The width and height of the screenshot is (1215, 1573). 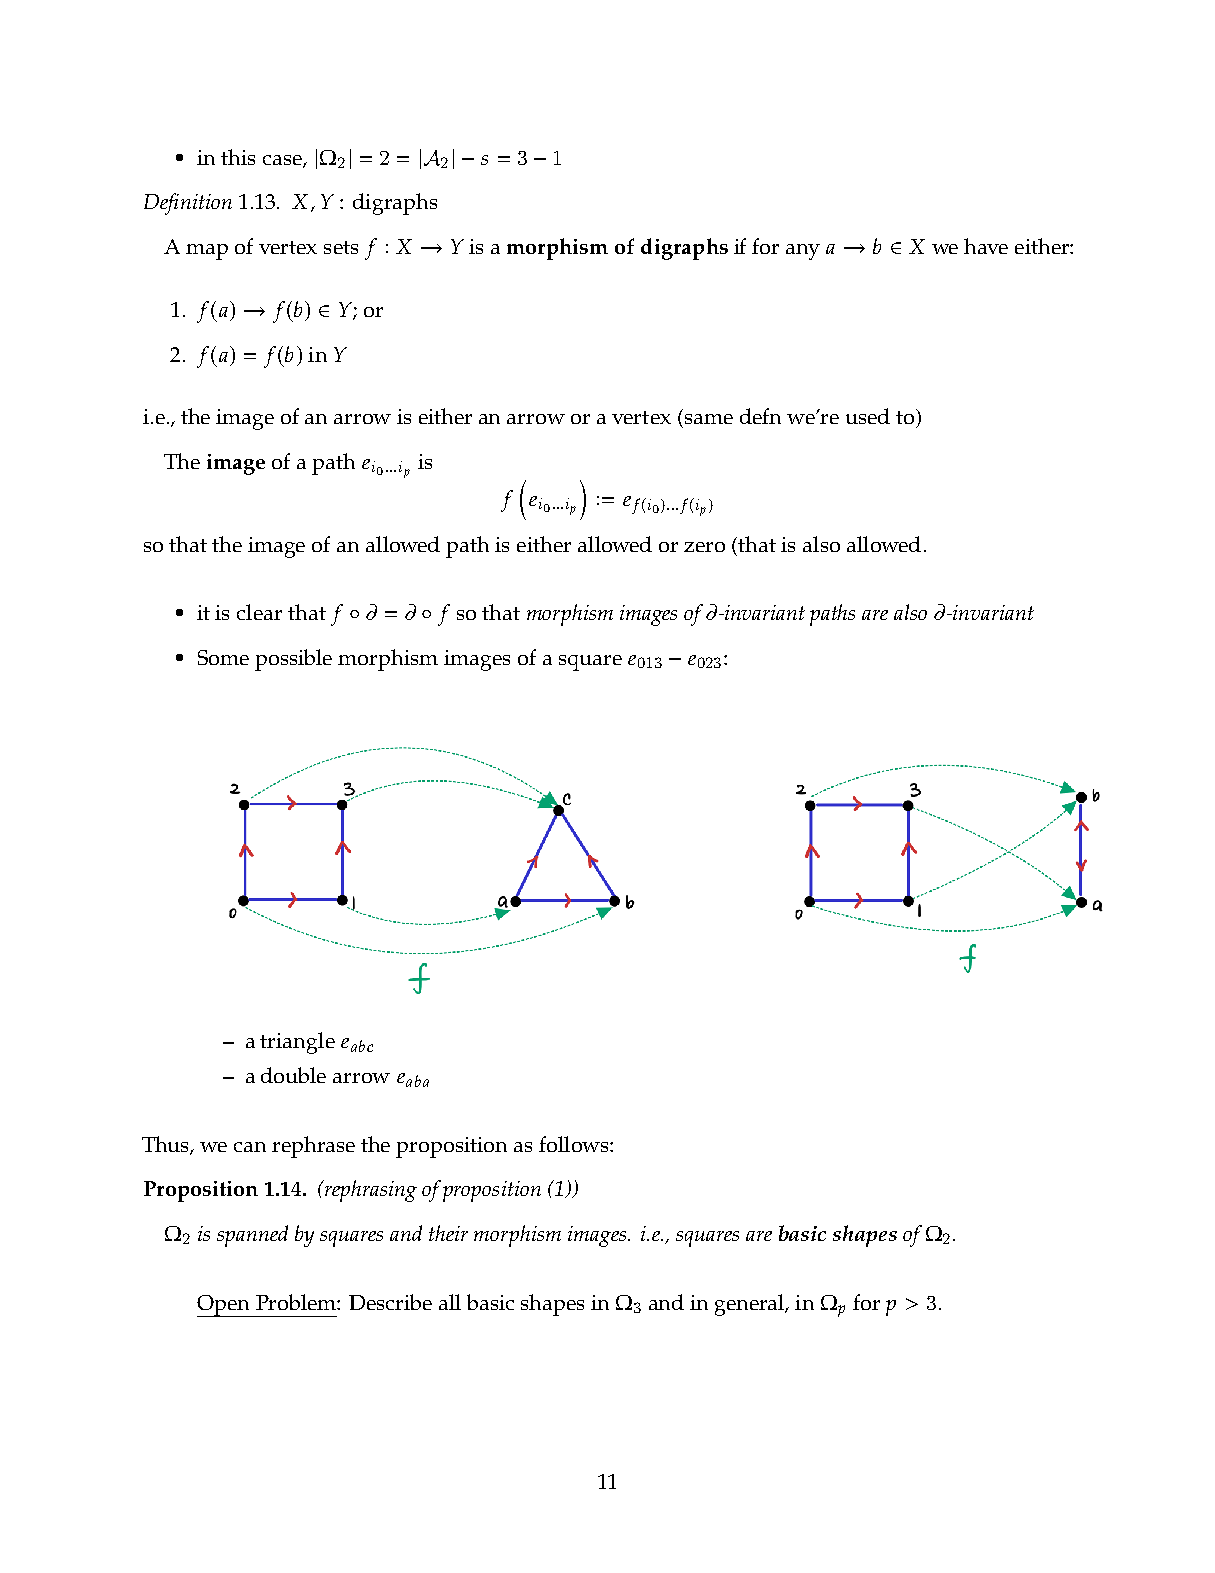 What do you see at coordinates (575, 1144) in the screenshot?
I see `follows` at bounding box center [575, 1144].
